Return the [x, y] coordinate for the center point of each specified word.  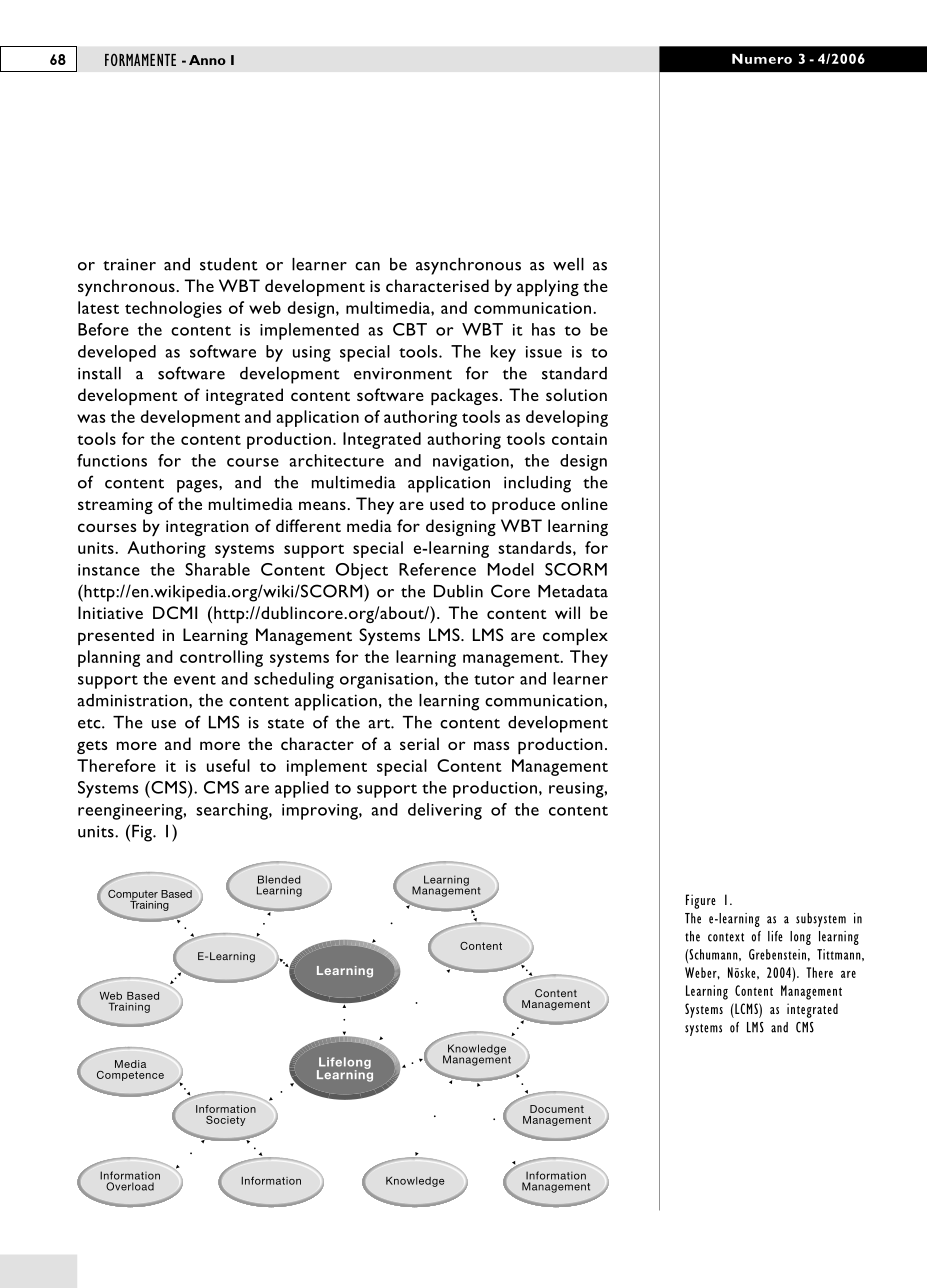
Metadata [573, 591]
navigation [472, 463]
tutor [494, 680]
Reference [437, 569]
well [568, 264]
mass [491, 745]
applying [548, 287]
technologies [173, 309]
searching [233, 811]
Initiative [110, 612]
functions [112, 460]
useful [228, 765]
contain [579, 439]
